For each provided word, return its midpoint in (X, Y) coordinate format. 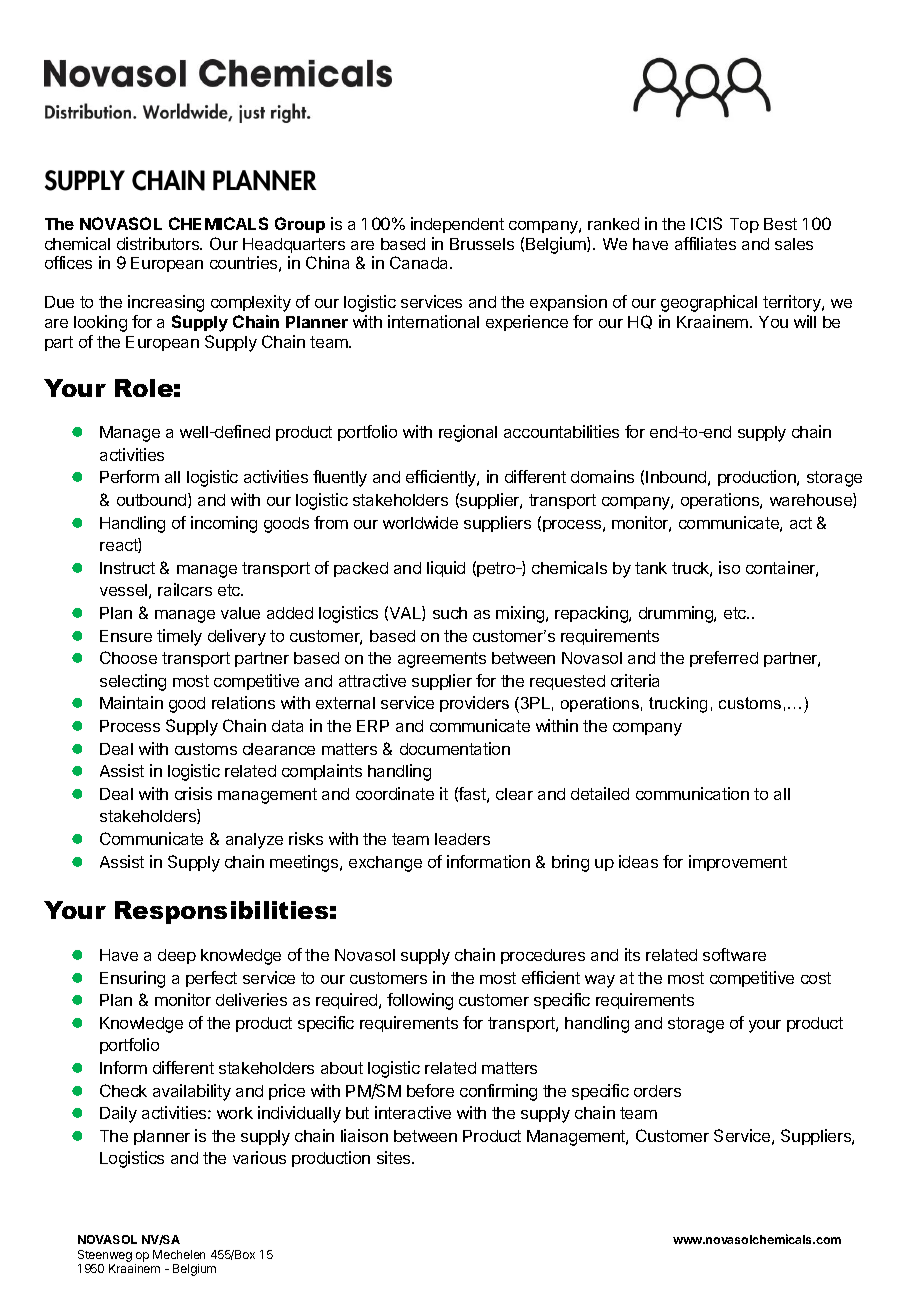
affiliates (705, 243)
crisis (193, 793)
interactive (413, 1112)
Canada (420, 262)
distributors (159, 243)
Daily (118, 1114)
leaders (462, 839)
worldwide (420, 522)
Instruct (127, 568)
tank (651, 568)
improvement (738, 863)
